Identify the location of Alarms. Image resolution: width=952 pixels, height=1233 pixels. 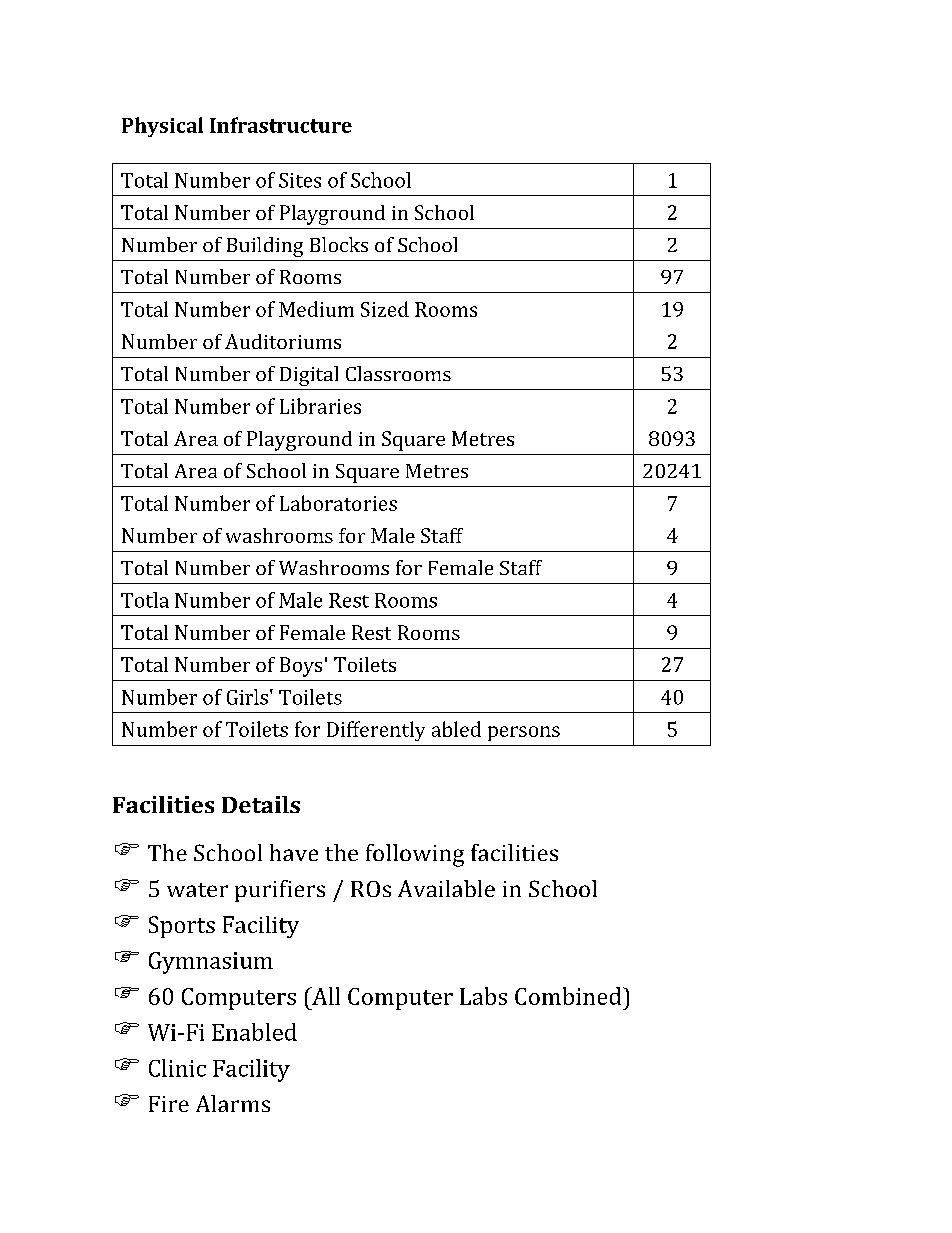
(233, 1103).
